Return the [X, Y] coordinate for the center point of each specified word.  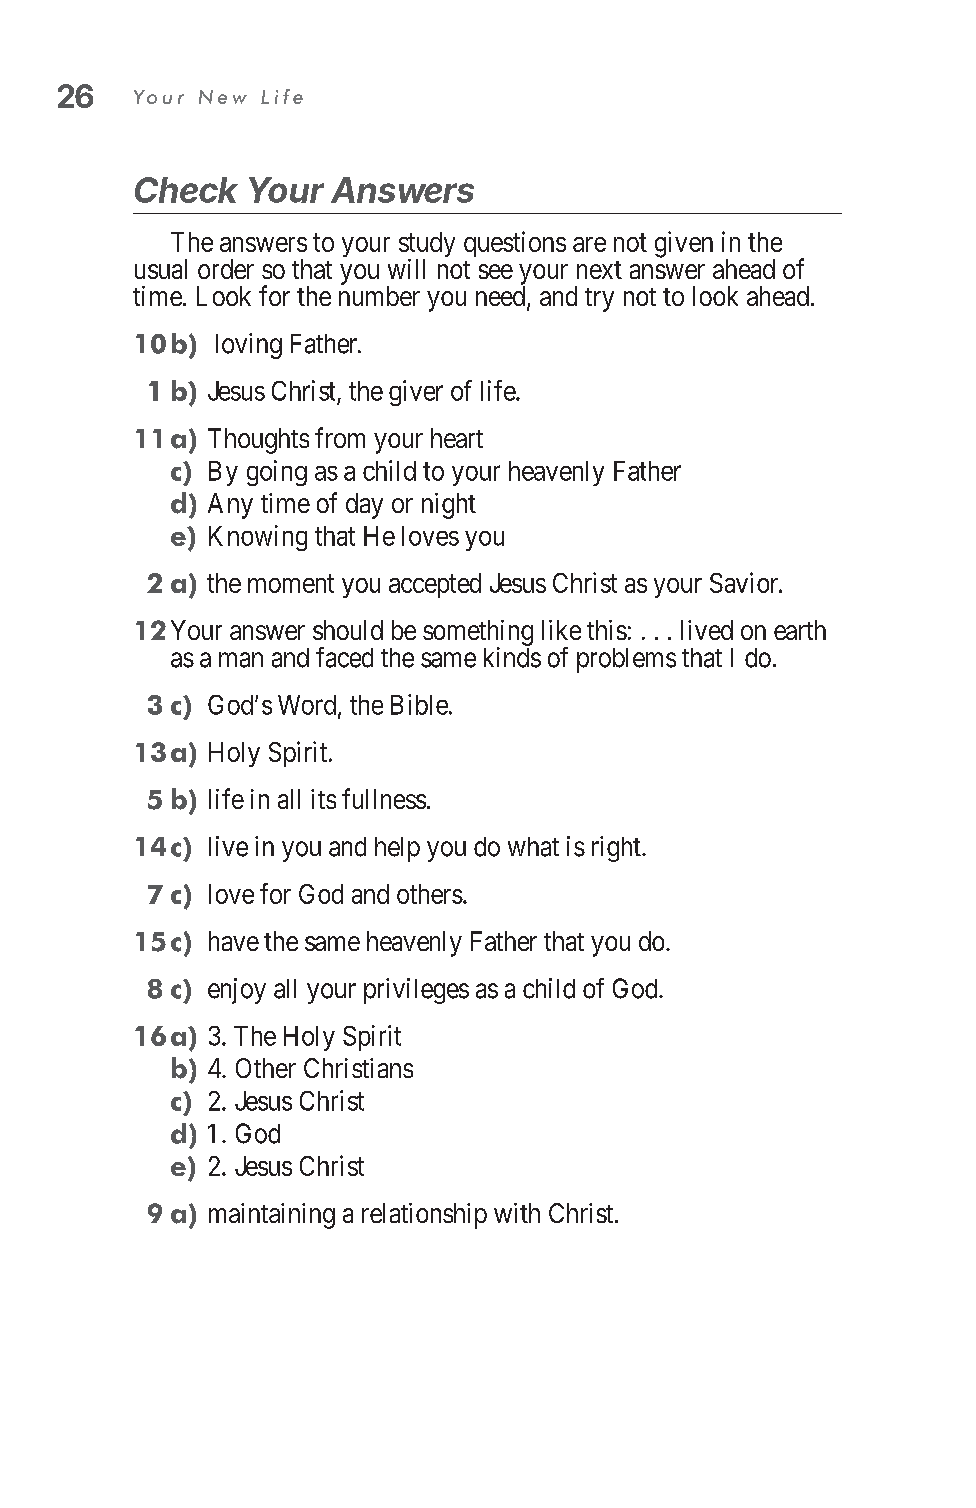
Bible [419, 704]
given [684, 244]
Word [308, 706]
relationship [424, 1216]
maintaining [272, 1216]
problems [626, 660]
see [496, 271]
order [226, 269]
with [517, 1213]
